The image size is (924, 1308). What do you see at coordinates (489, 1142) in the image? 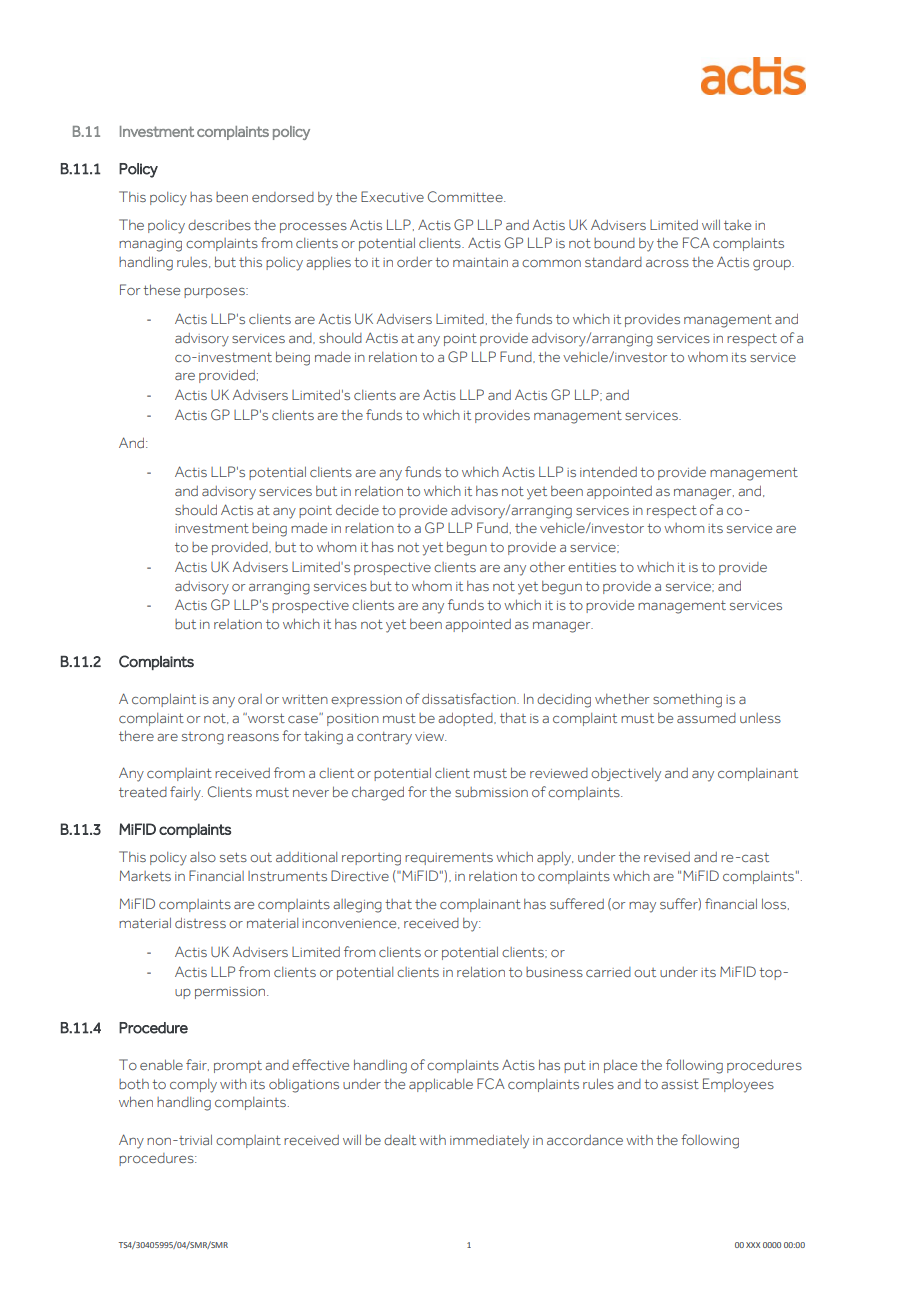
I see `immediately` at bounding box center [489, 1142].
